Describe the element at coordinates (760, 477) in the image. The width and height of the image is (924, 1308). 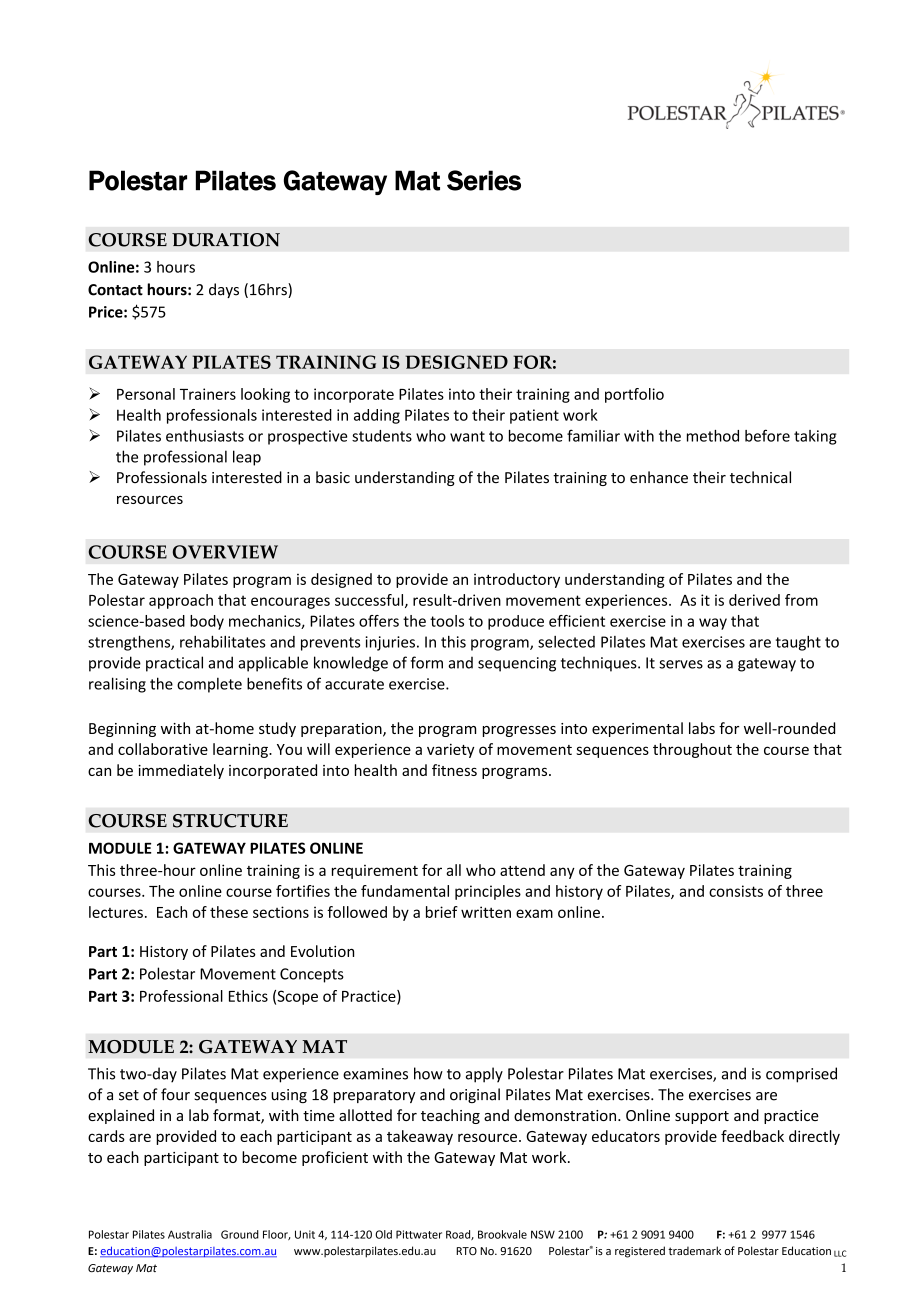
I see `technical` at that location.
